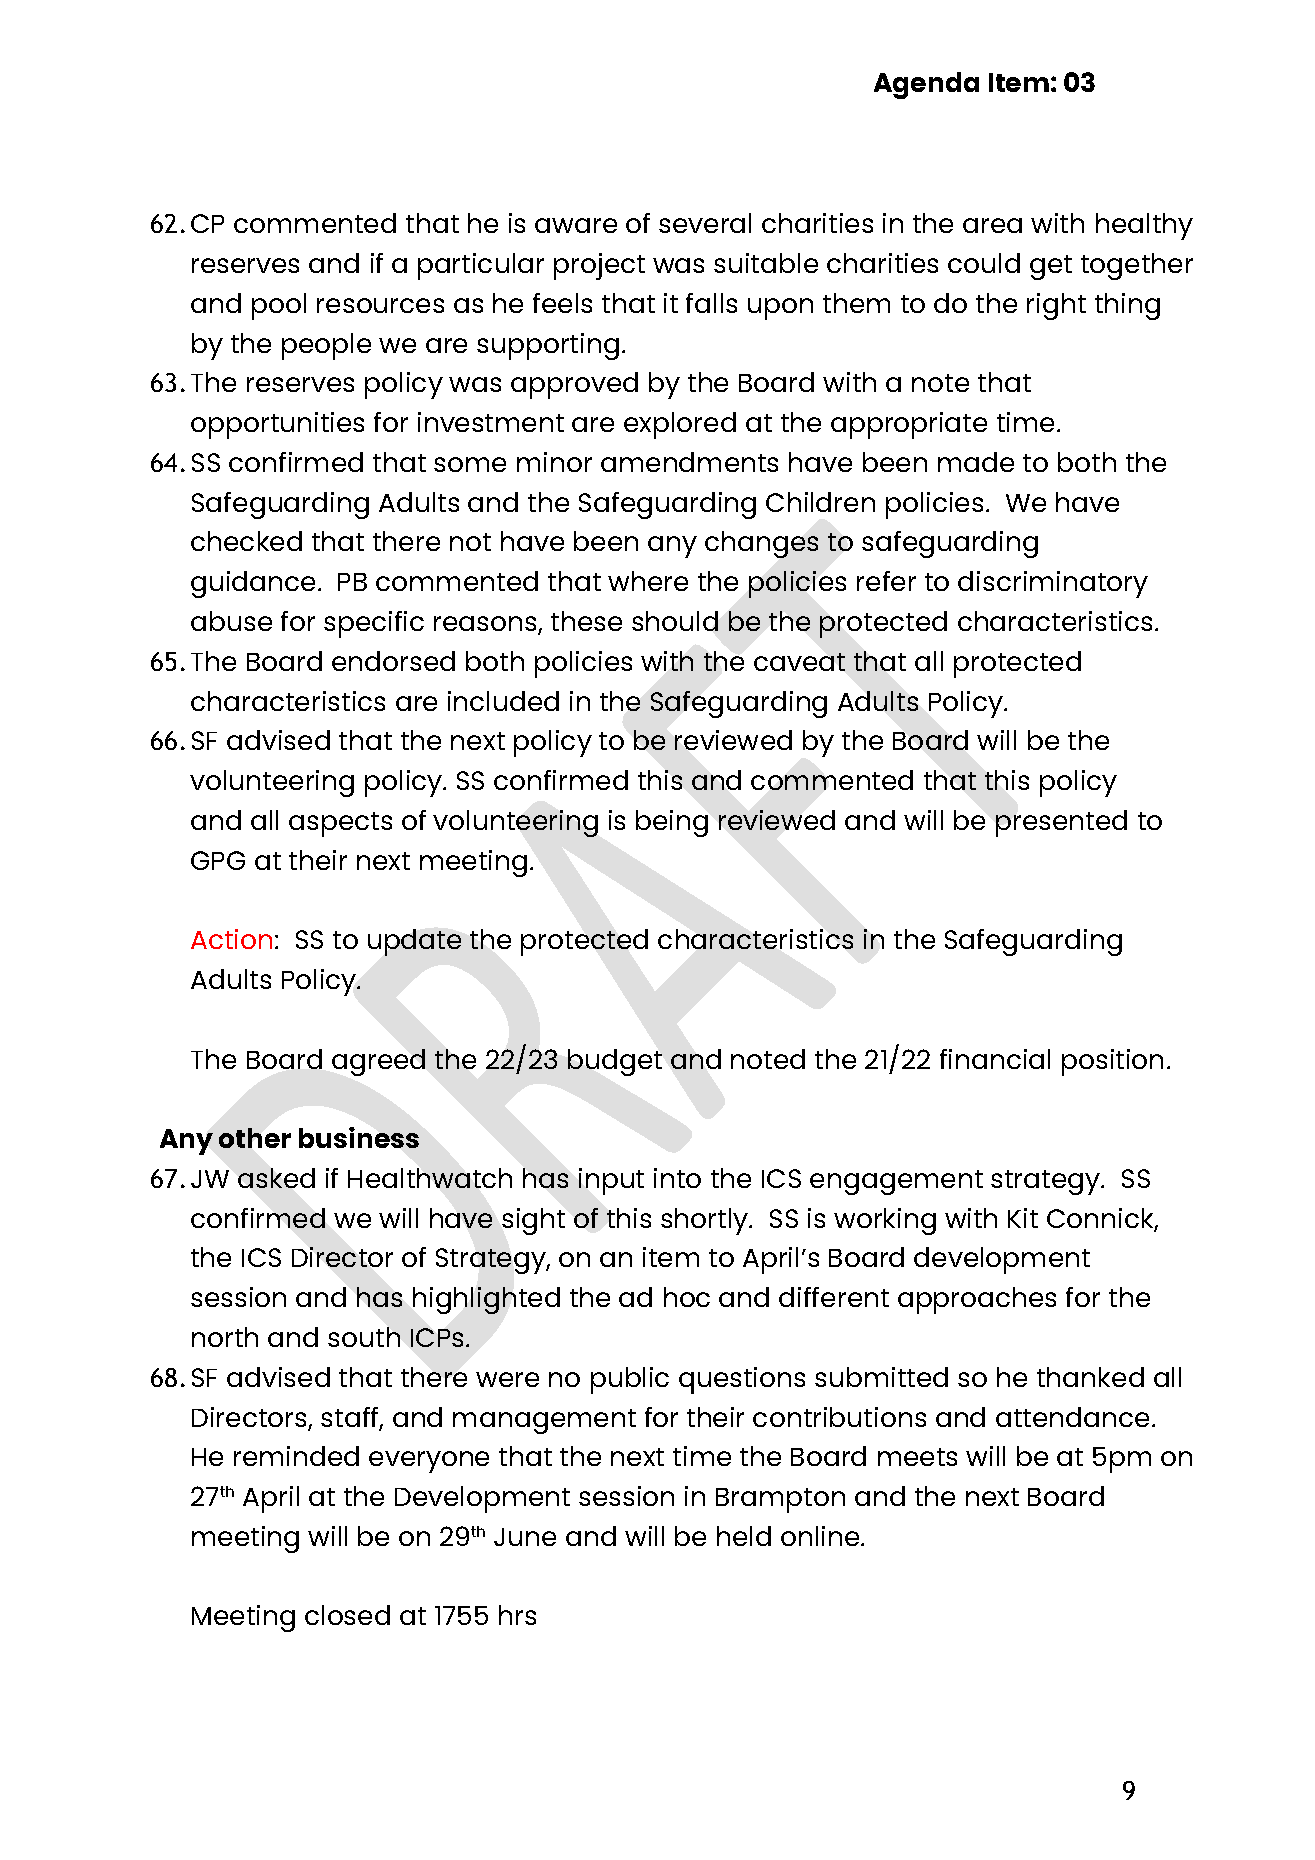 This image has width=1315, height=1860. I want to click on budget, so click(615, 1062).
